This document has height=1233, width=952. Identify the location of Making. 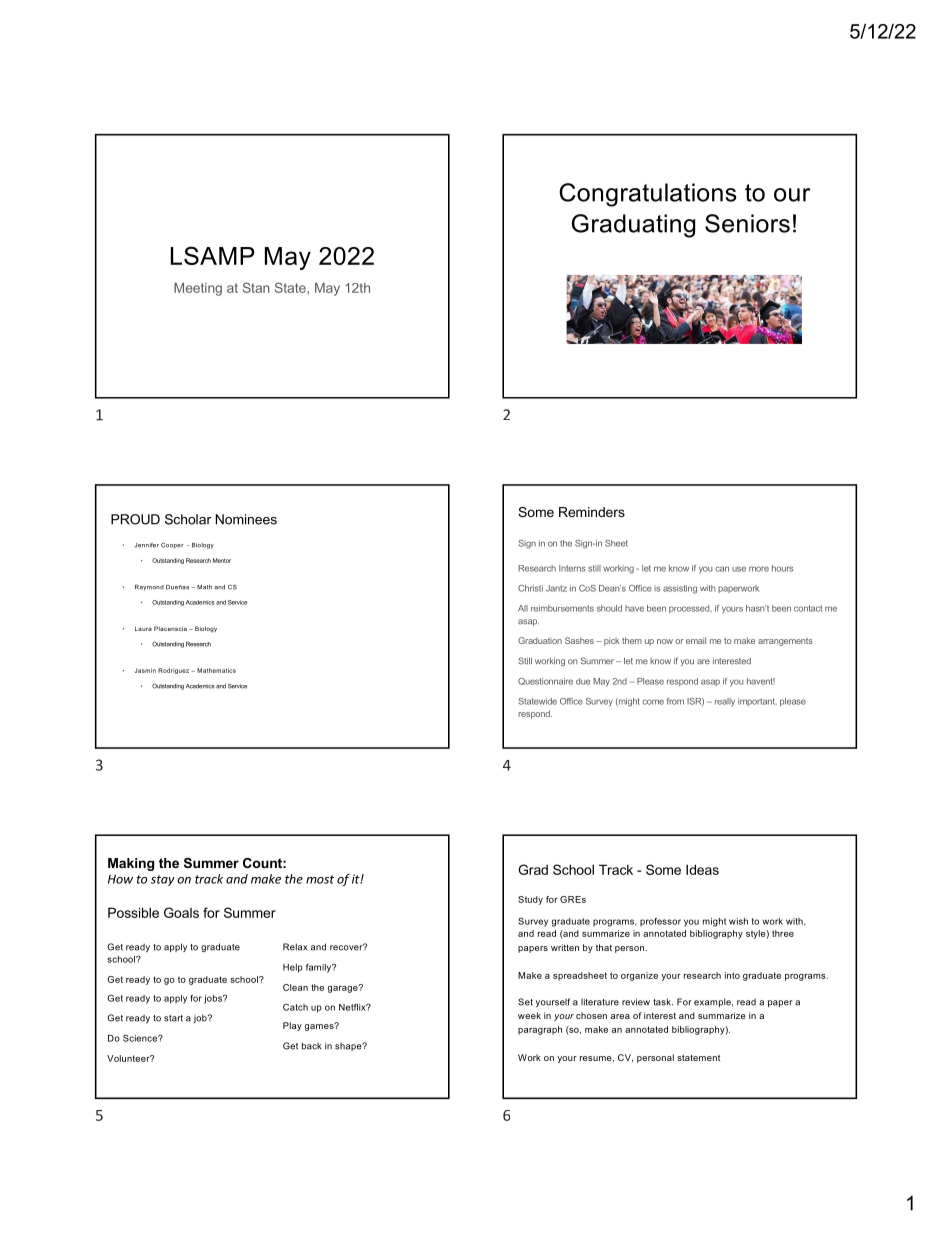
(131, 864).
